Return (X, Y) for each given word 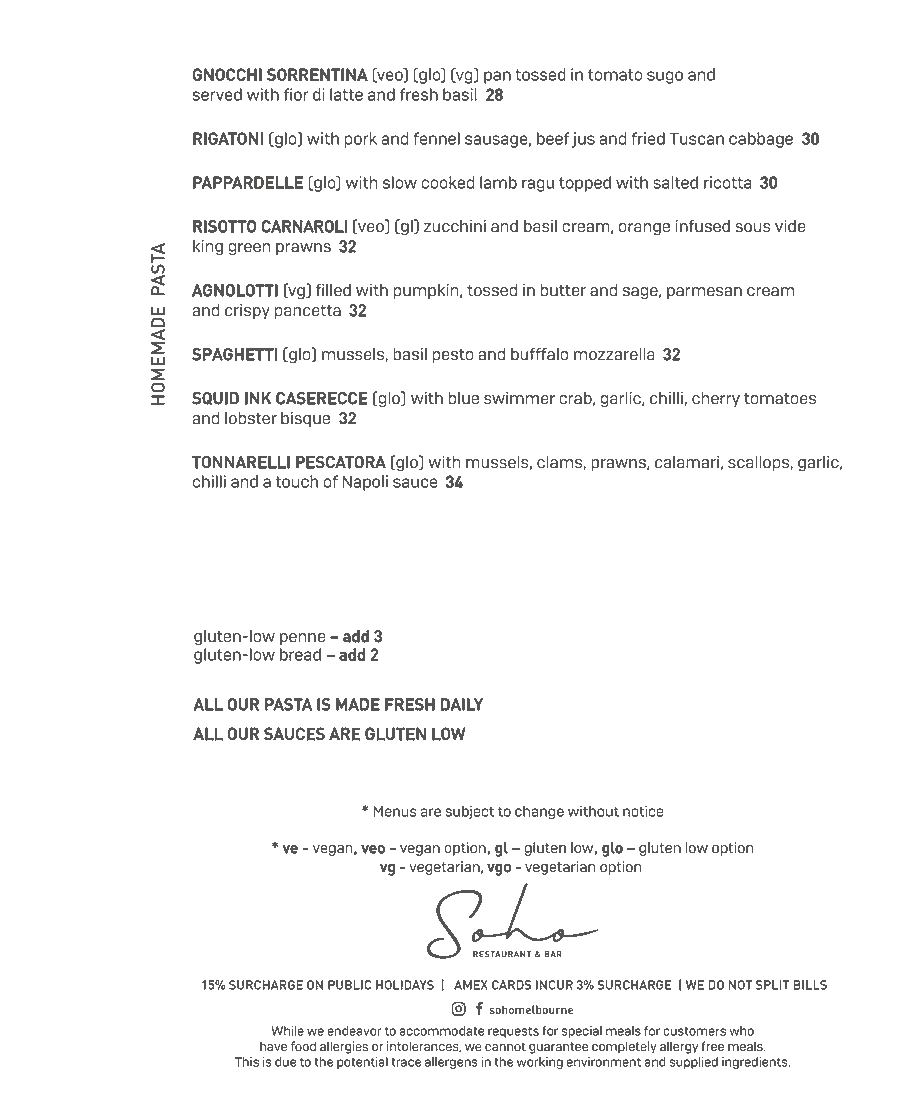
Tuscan (696, 139)
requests (513, 1032)
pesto (453, 356)
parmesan (704, 293)
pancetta (308, 312)
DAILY (462, 704)
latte (346, 94)
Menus (395, 811)
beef (553, 138)
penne (303, 639)
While (287, 1031)
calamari (687, 462)
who (742, 1031)
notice (643, 811)
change (539, 812)
